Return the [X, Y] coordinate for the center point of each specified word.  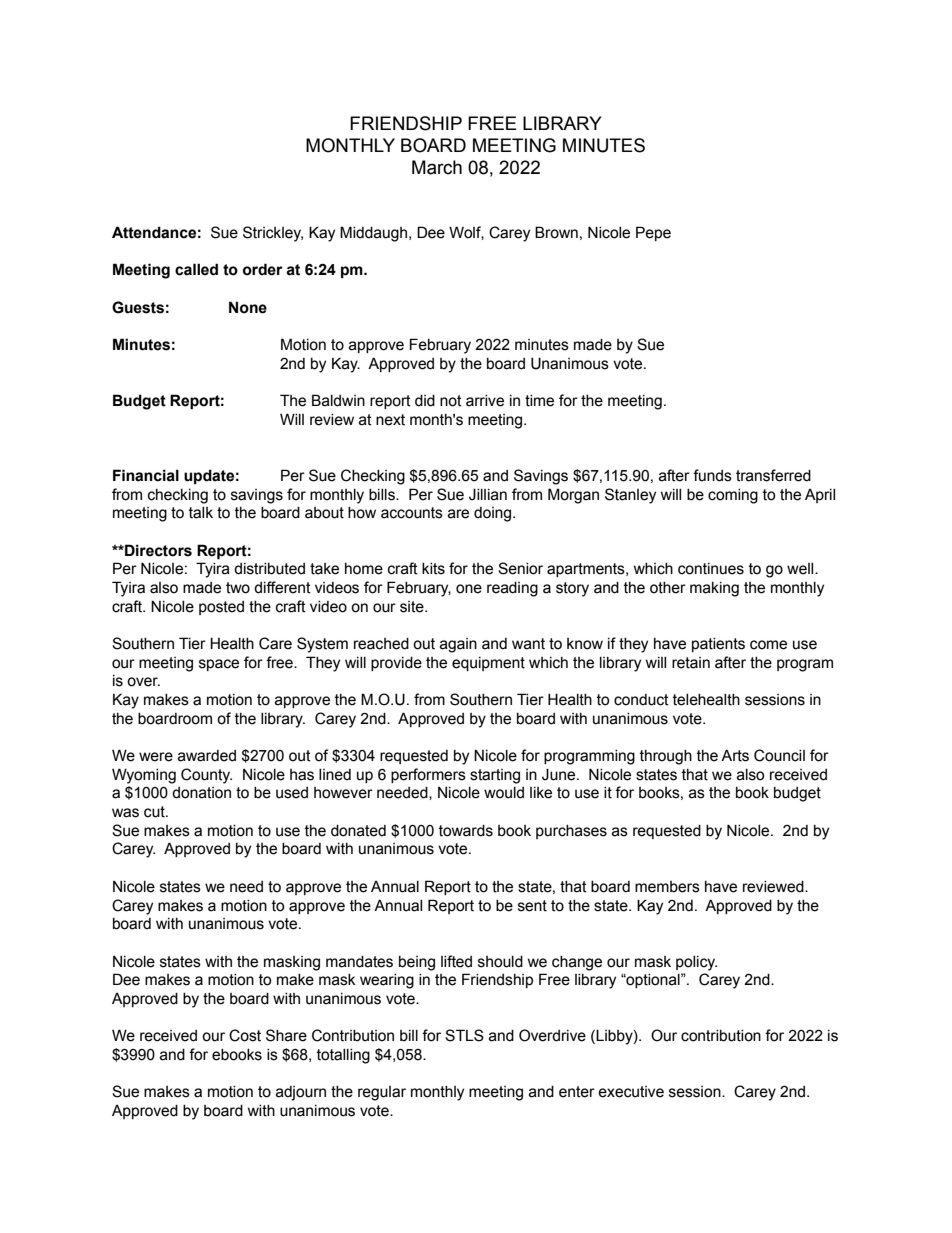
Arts [735, 755]
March [437, 167]
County [206, 776]
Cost [245, 1035]
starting [495, 776]
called [196, 269]
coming [733, 496]
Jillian [488, 494]
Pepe [653, 233]
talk [201, 513]
